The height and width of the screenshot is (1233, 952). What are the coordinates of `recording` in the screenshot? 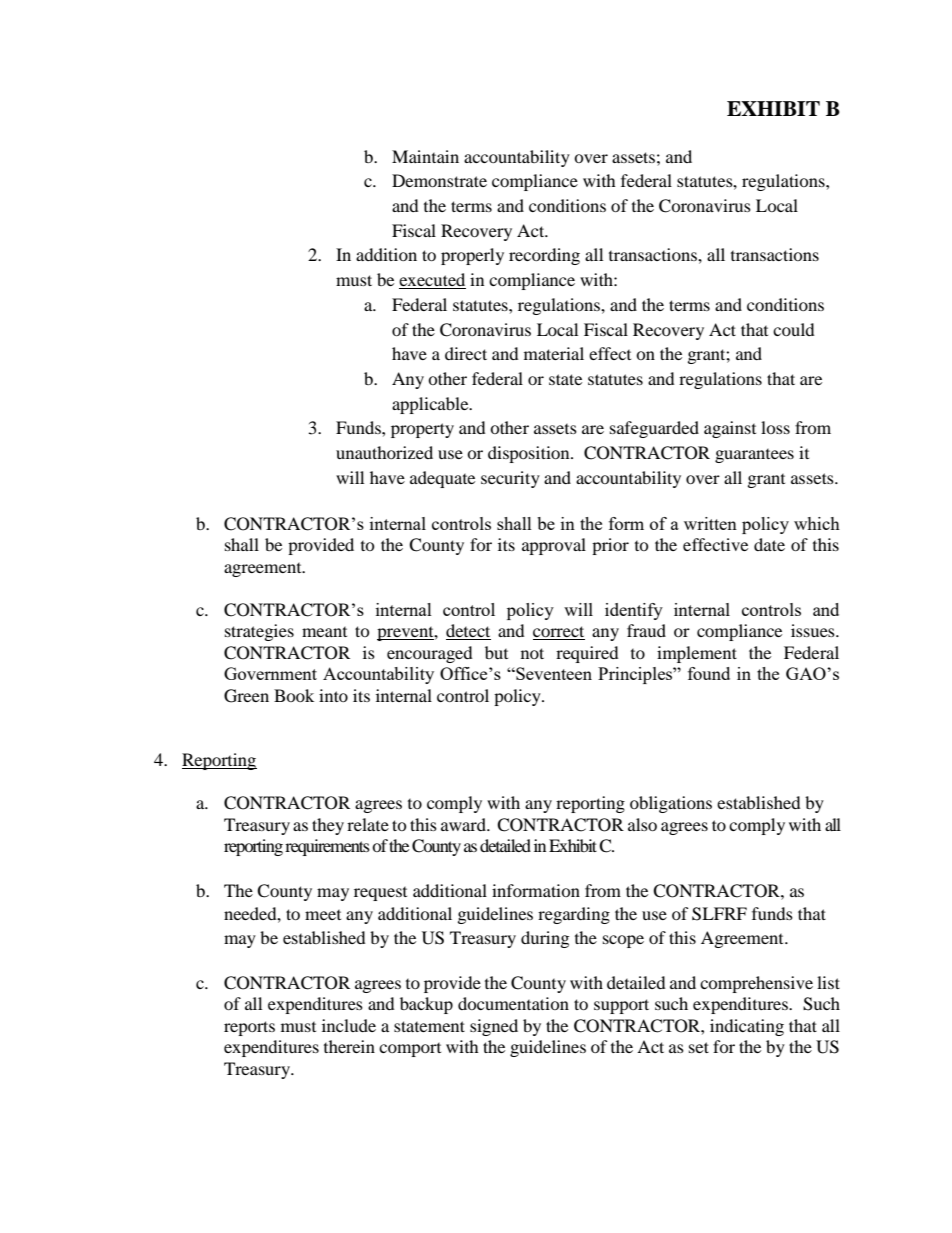 It's located at (544, 256).
